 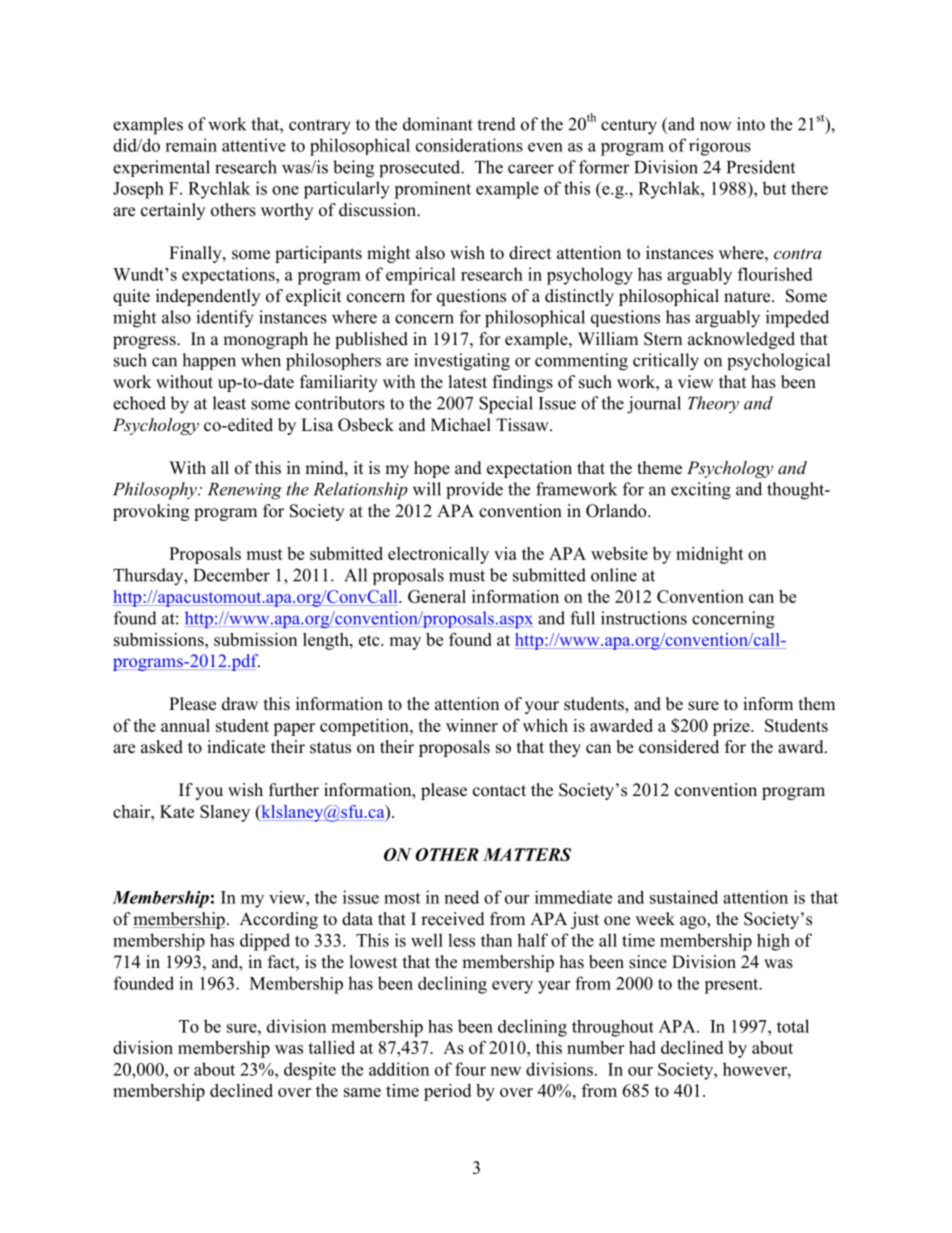 What do you see at coordinates (191, 145) in the screenshot?
I see `remain` at bounding box center [191, 145].
